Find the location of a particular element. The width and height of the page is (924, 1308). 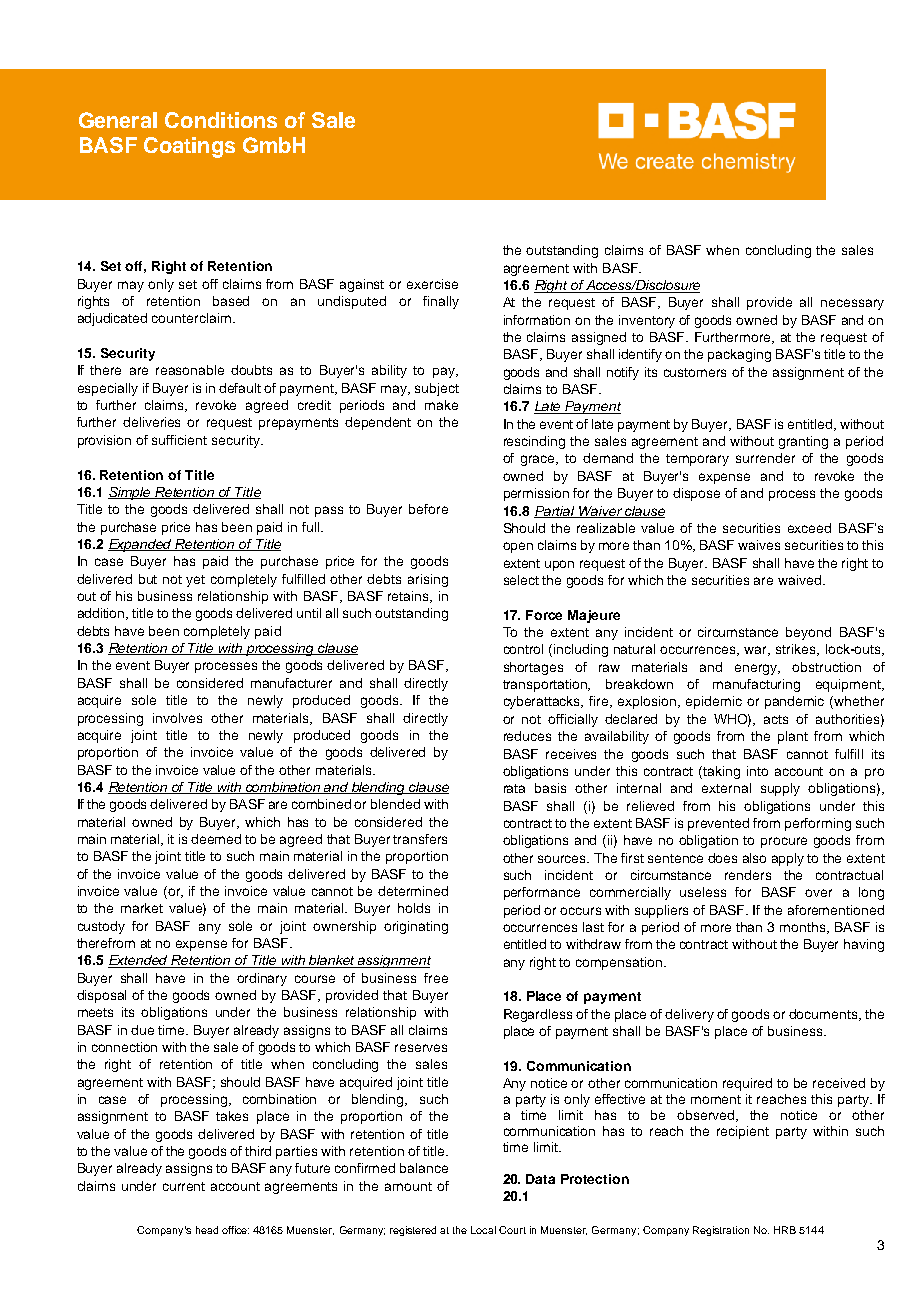

HRB is located at coordinates (785, 1230).
